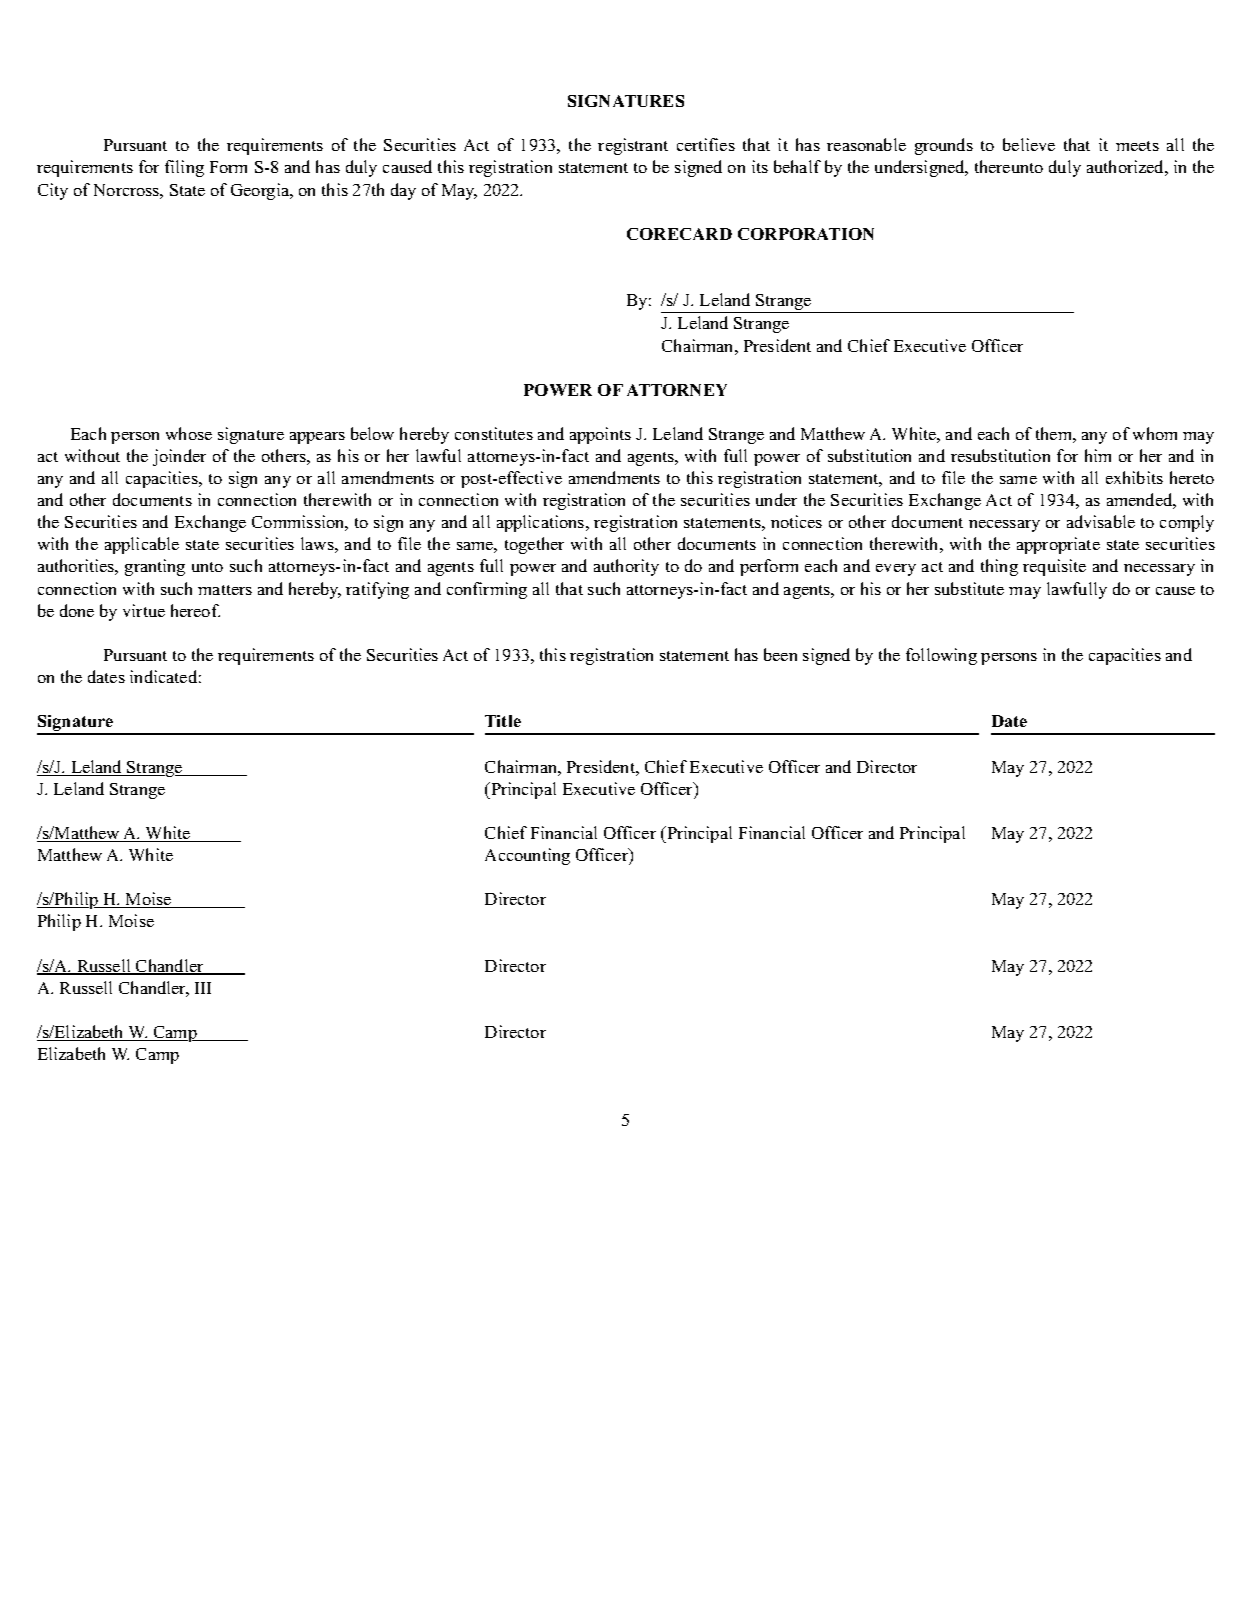 Image resolution: width=1252 pixels, height=1620 pixels. What do you see at coordinates (600, 435) in the document?
I see `appoints` at bounding box center [600, 435].
